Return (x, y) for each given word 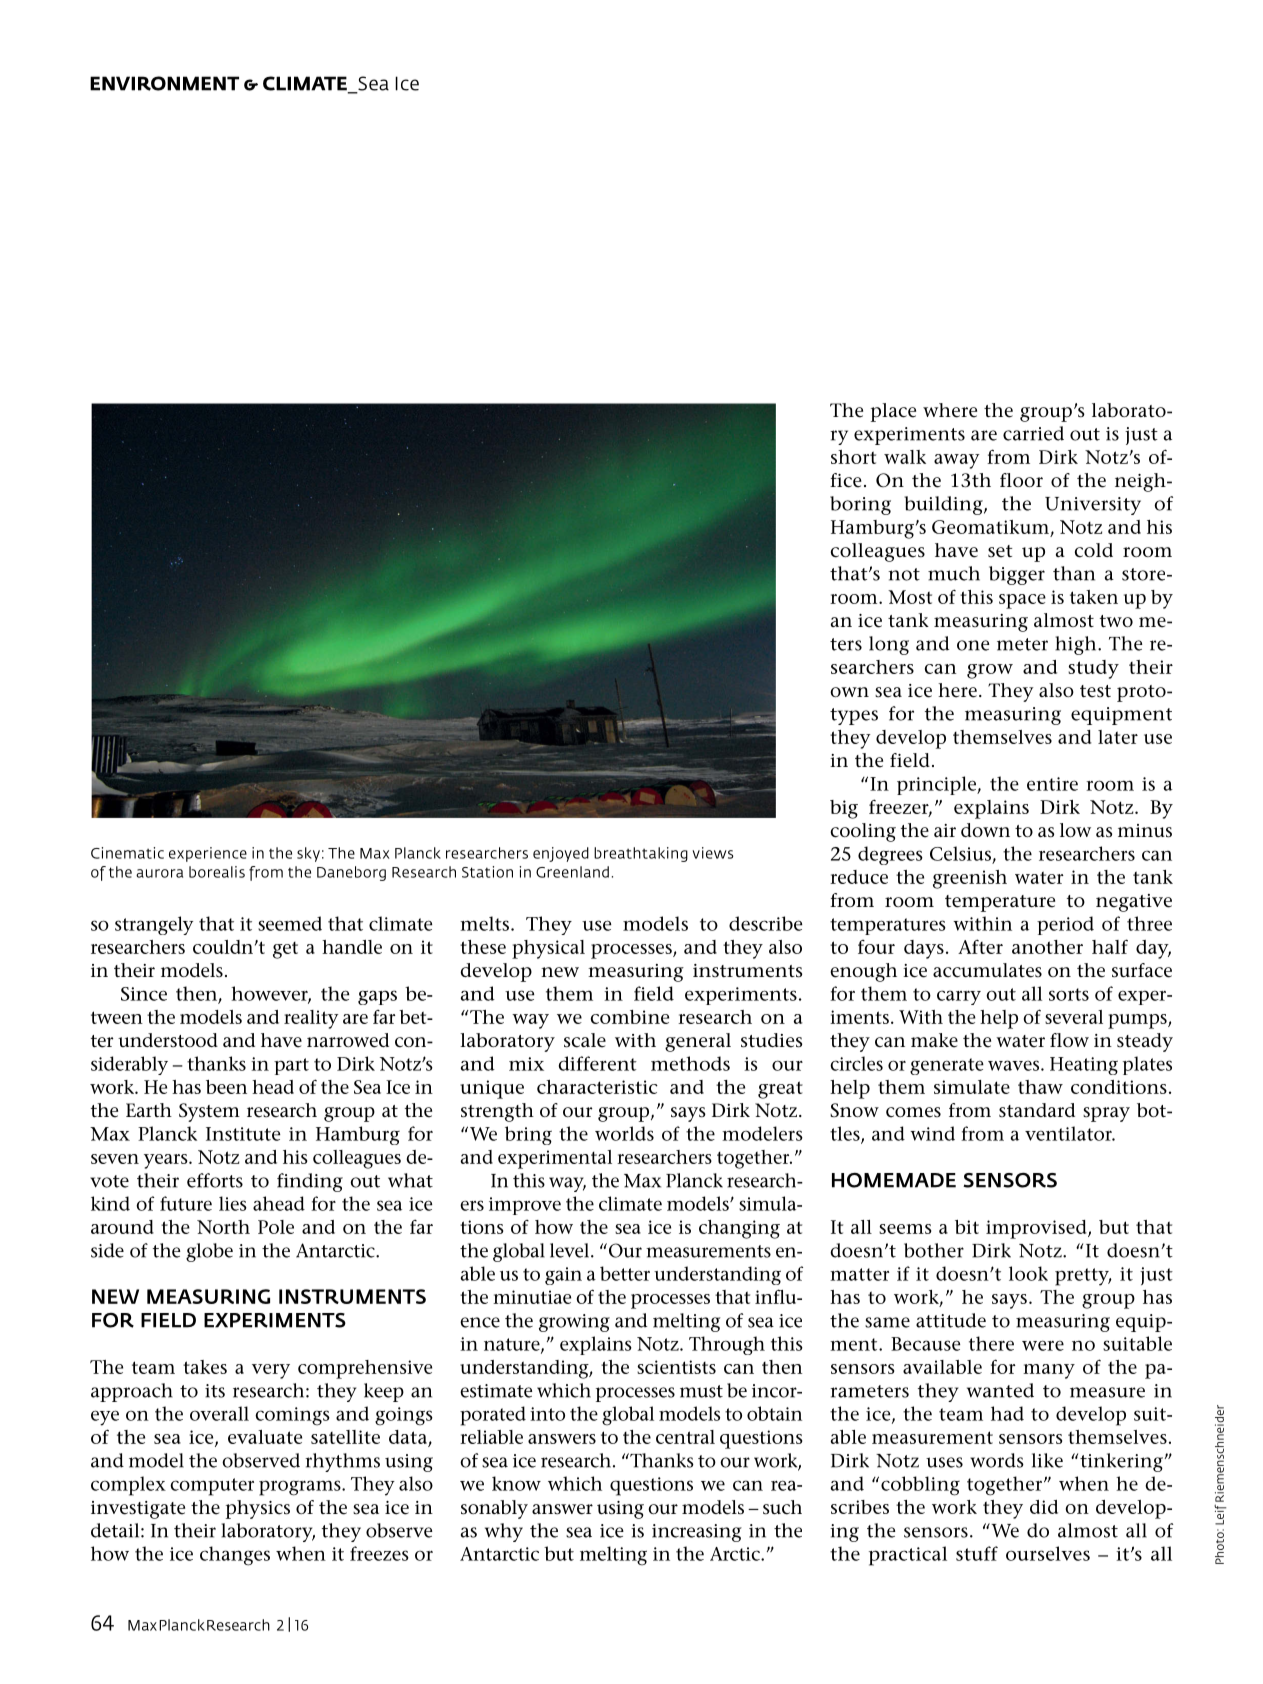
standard (1037, 1110)
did (1044, 1507)
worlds (624, 1133)
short (853, 457)
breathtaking (641, 854)
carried (1033, 433)
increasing (697, 1533)
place (893, 412)
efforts (215, 1180)
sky (308, 854)
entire (1052, 784)
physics (258, 1509)
